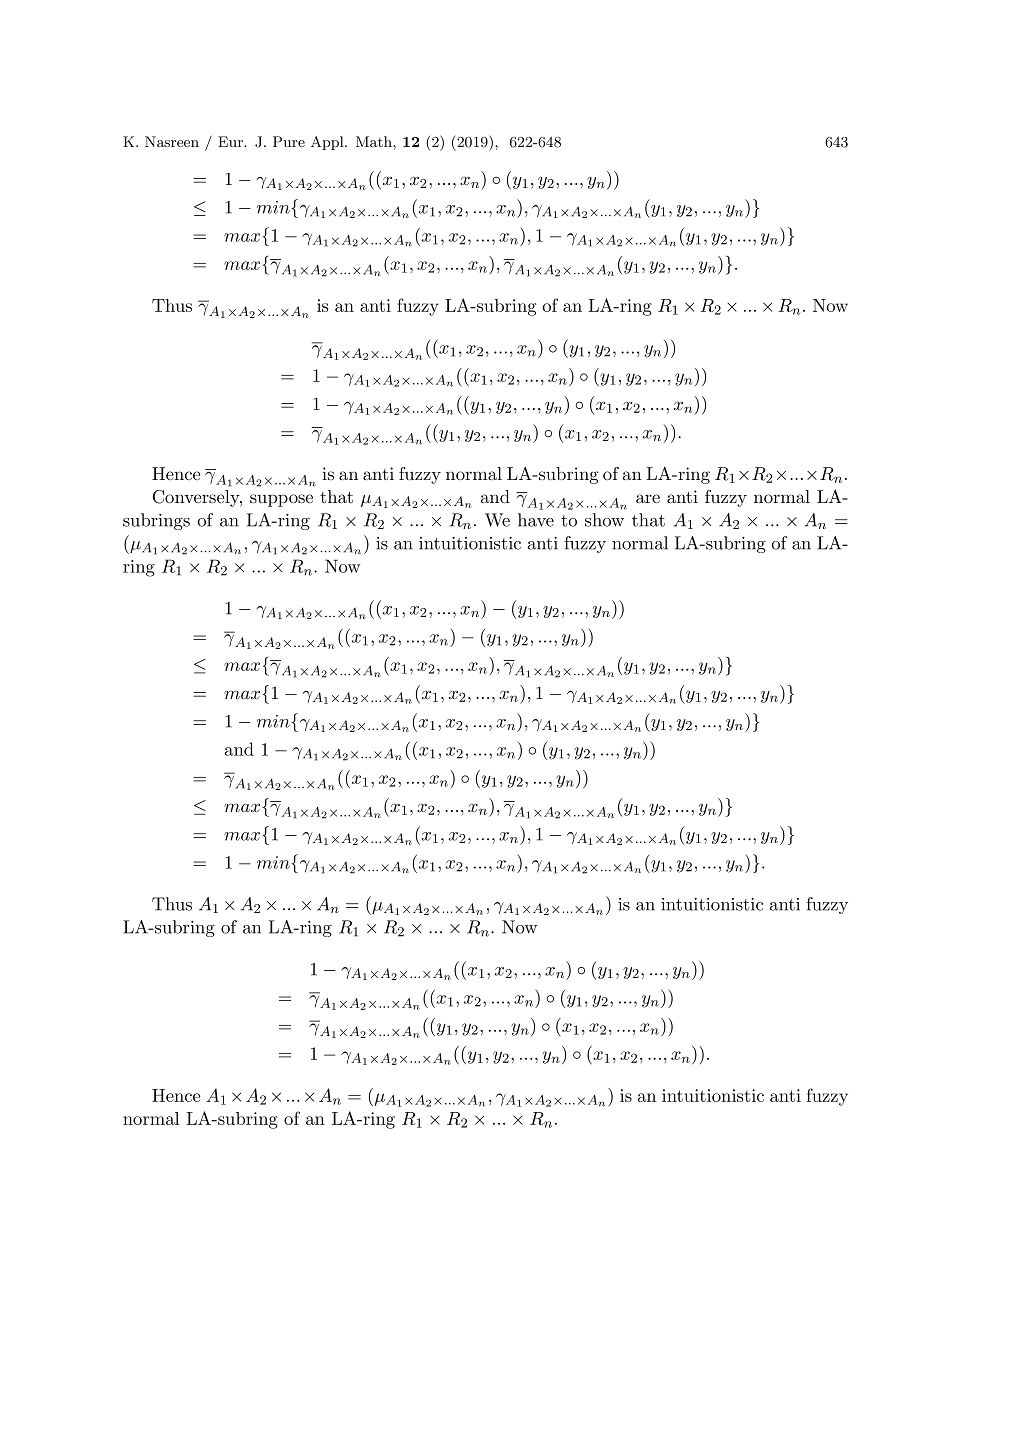 Image resolution: width=1016 pixels, height=1437 pixels. I want to click on Appl, so click(328, 143).
